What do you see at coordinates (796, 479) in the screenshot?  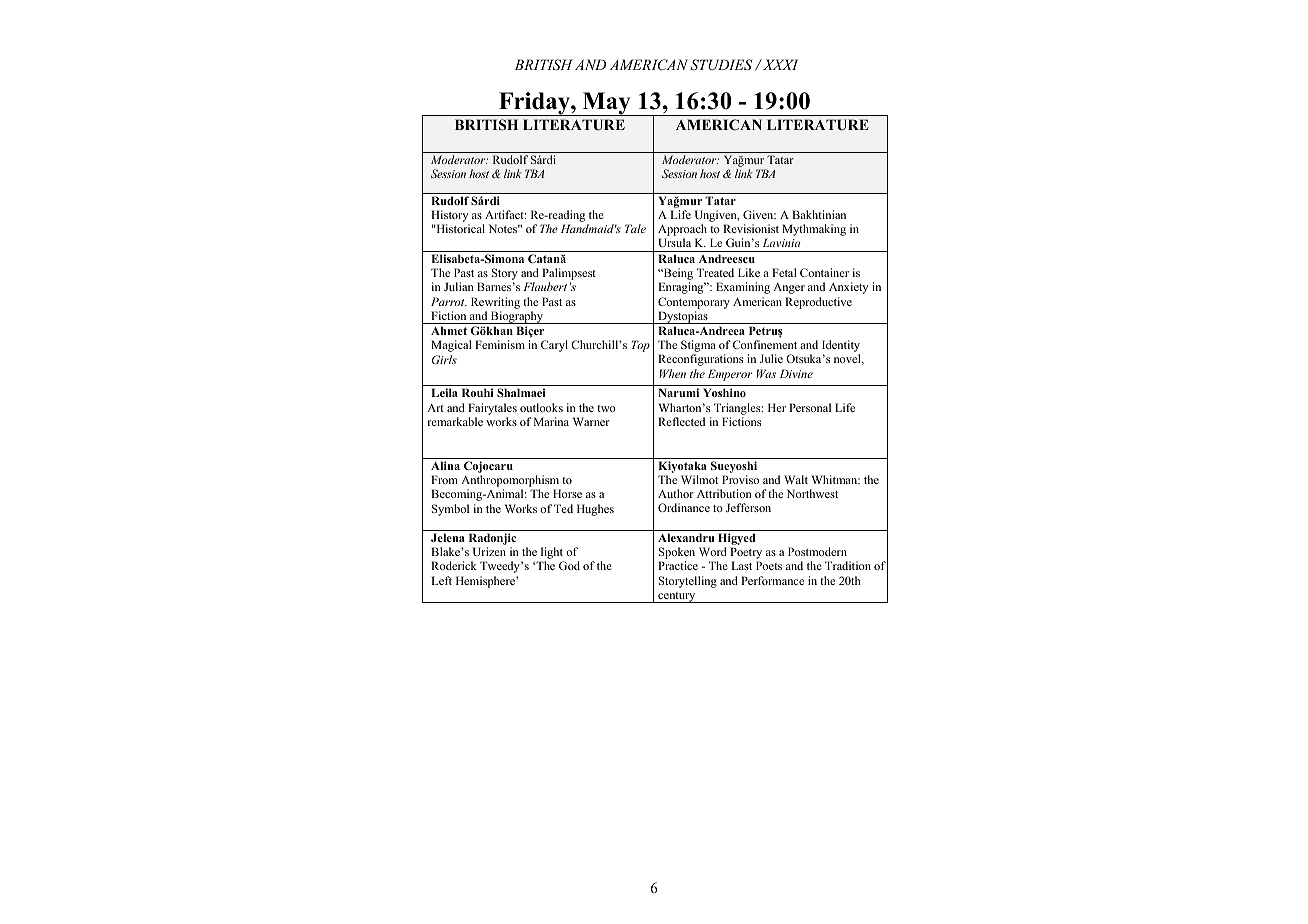 I see `Walt` at bounding box center [796, 479].
